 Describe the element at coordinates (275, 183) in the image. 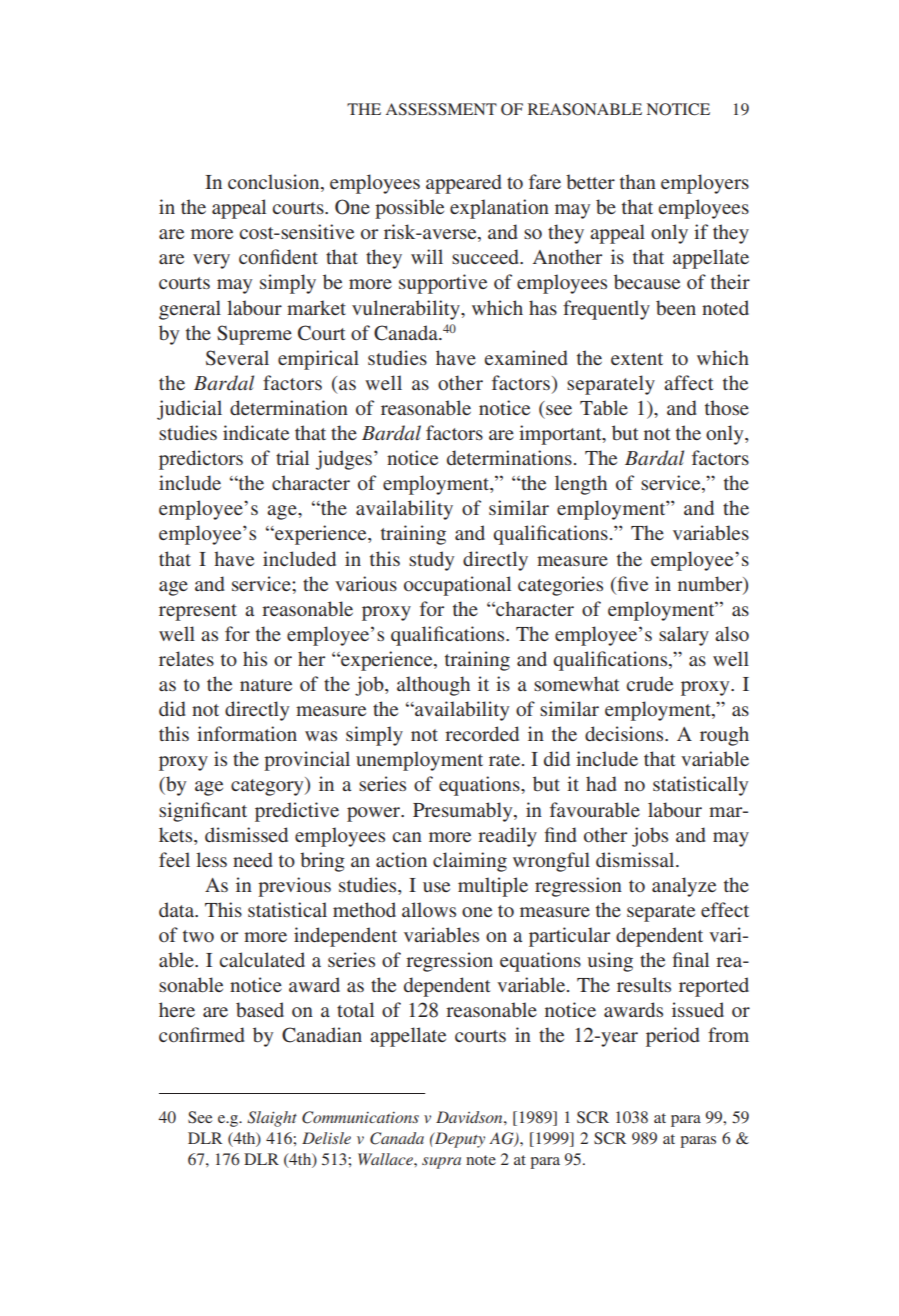

I see `conclusion` at that location.
